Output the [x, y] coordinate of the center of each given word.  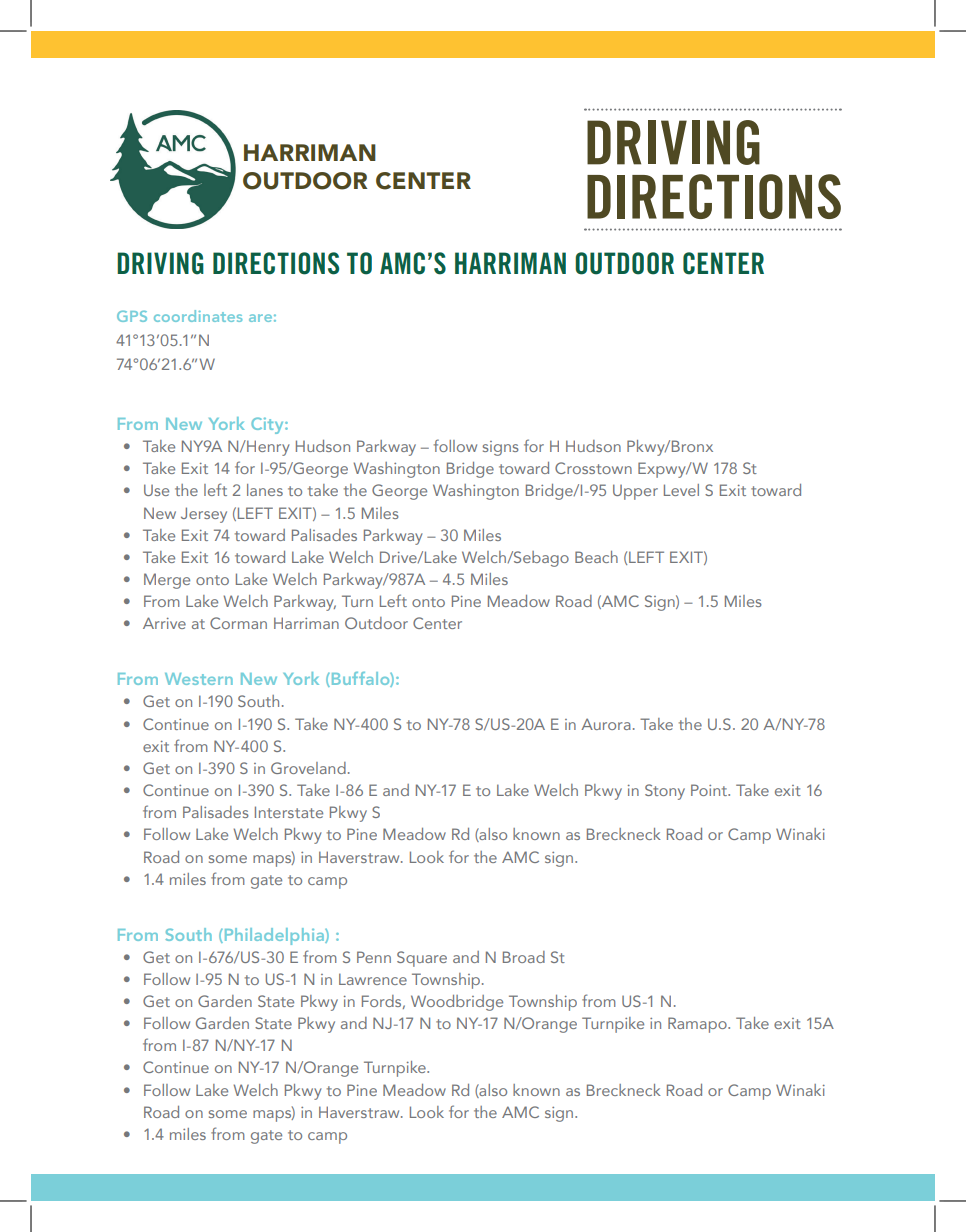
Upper [635, 492]
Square [422, 959]
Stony [665, 792]
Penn [374, 957]
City [268, 425]
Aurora [606, 724]
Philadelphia [274, 936]
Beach [596, 557]
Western [199, 679]
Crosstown [593, 468]
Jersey [204, 515]
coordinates [198, 316]
